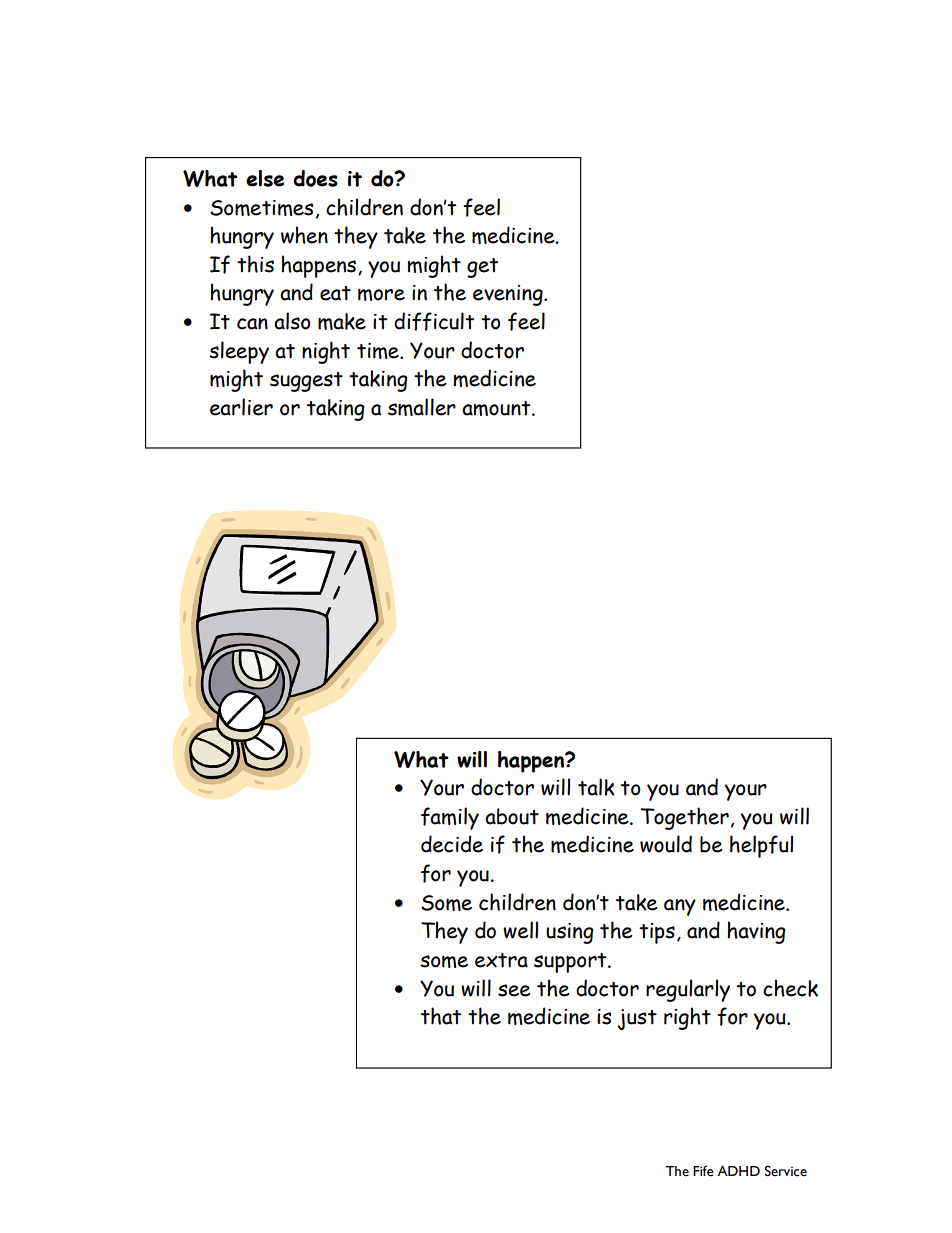 The width and height of the page is (952, 1233). I want to click on when, so click(304, 235).
